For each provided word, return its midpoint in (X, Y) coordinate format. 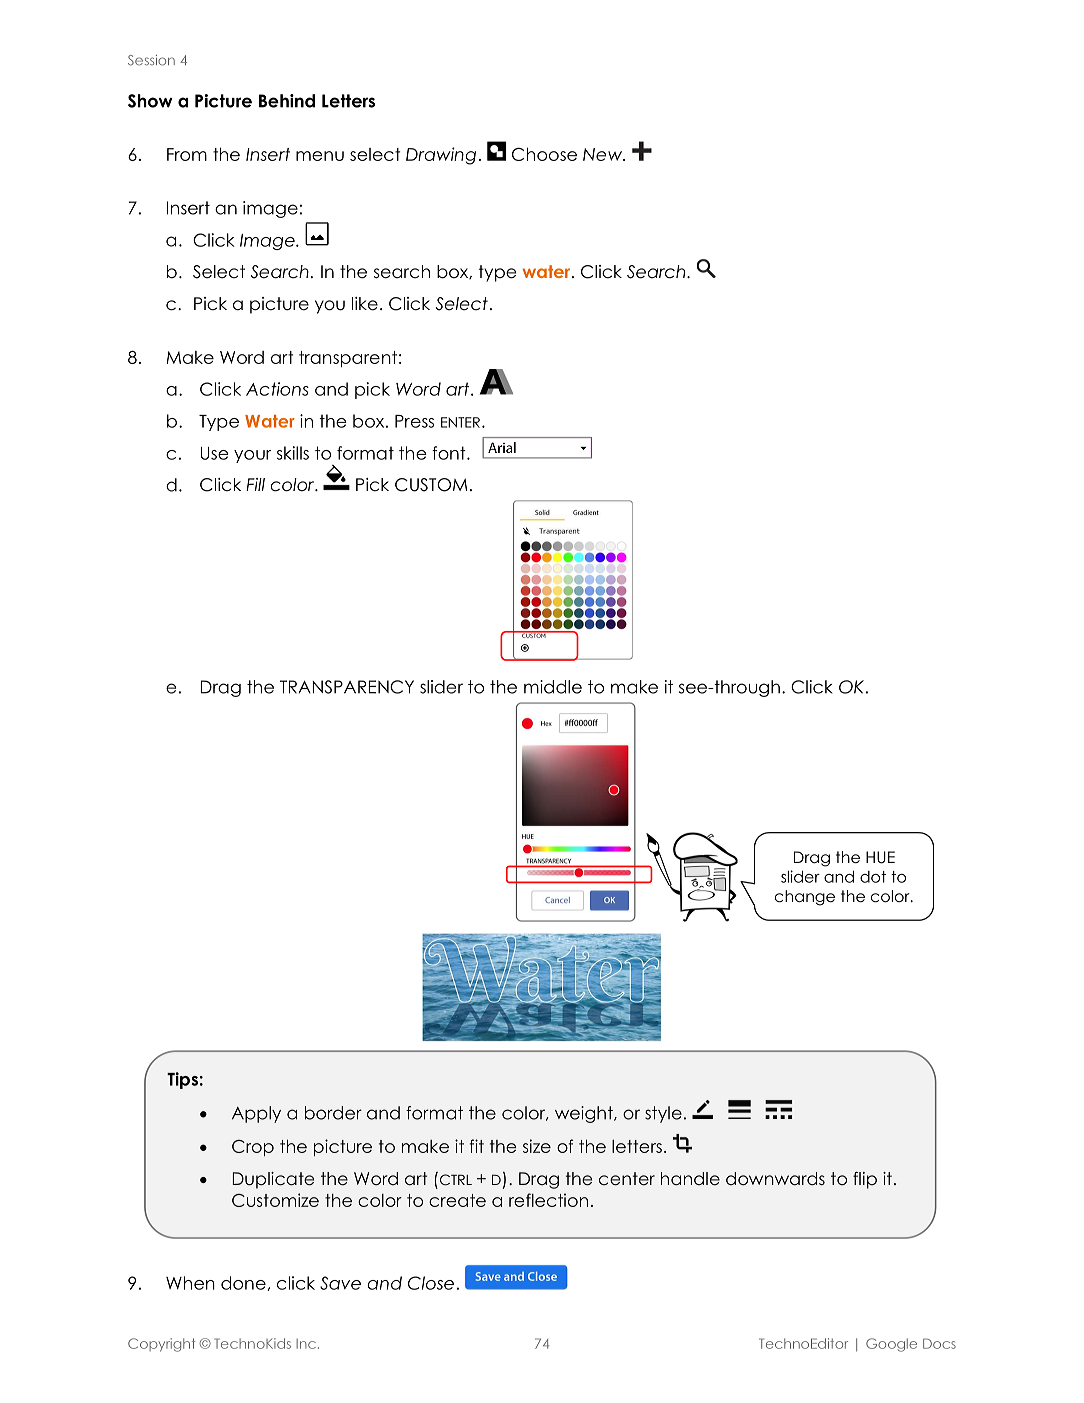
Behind (287, 101)
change (805, 898)
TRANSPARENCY (347, 687)
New (603, 154)
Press (414, 421)
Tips (182, 1080)
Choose (544, 154)
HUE (880, 857)
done (244, 1283)
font (450, 453)
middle (553, 687)
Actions (277, 389)
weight (585, 1114)
